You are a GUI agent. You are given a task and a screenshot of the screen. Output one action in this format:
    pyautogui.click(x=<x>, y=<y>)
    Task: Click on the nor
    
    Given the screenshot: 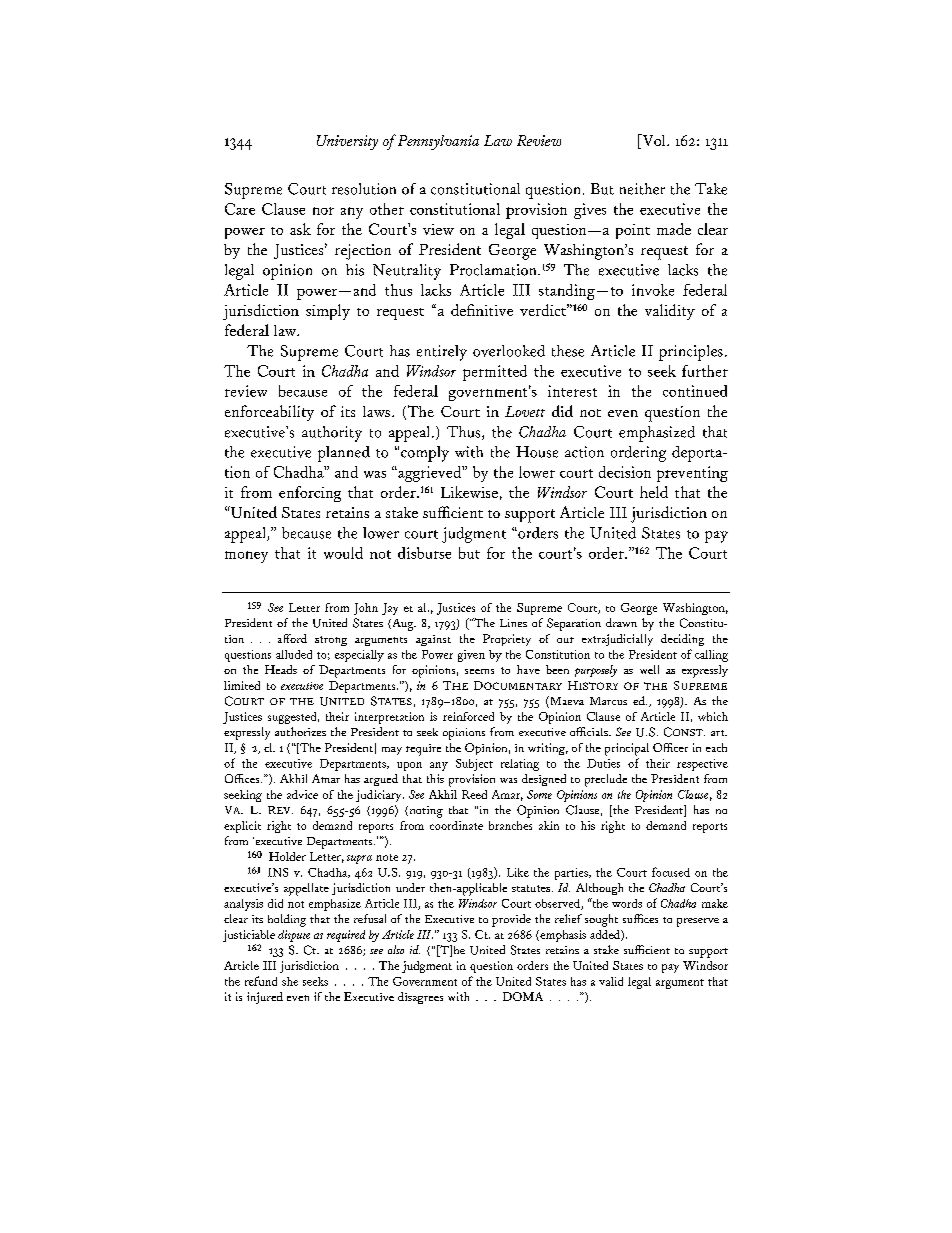 What is the action you would take?
    pyautogui.click(x=323, y=211)
